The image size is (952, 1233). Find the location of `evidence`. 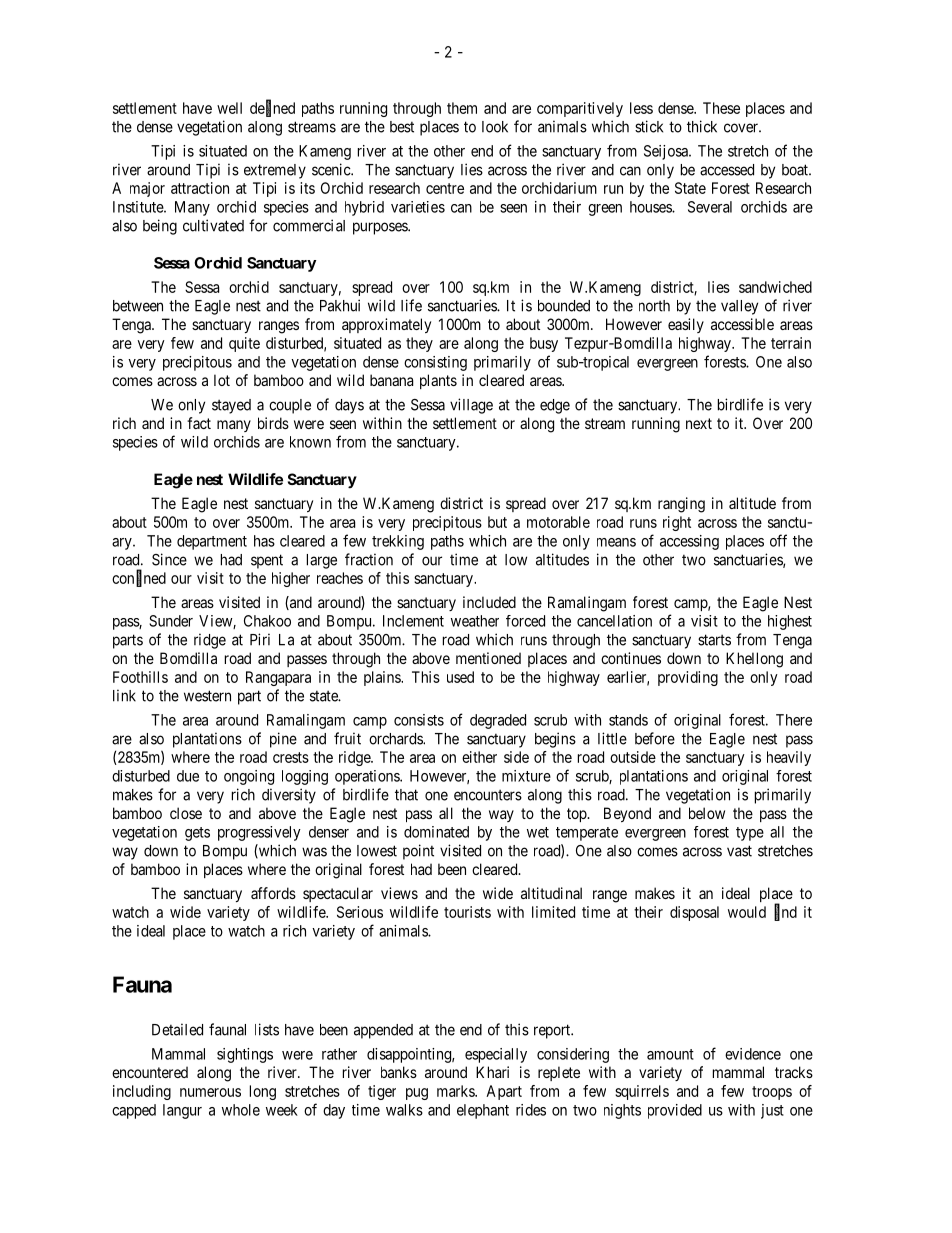

evidence is located at coordinates (753, 1054).
